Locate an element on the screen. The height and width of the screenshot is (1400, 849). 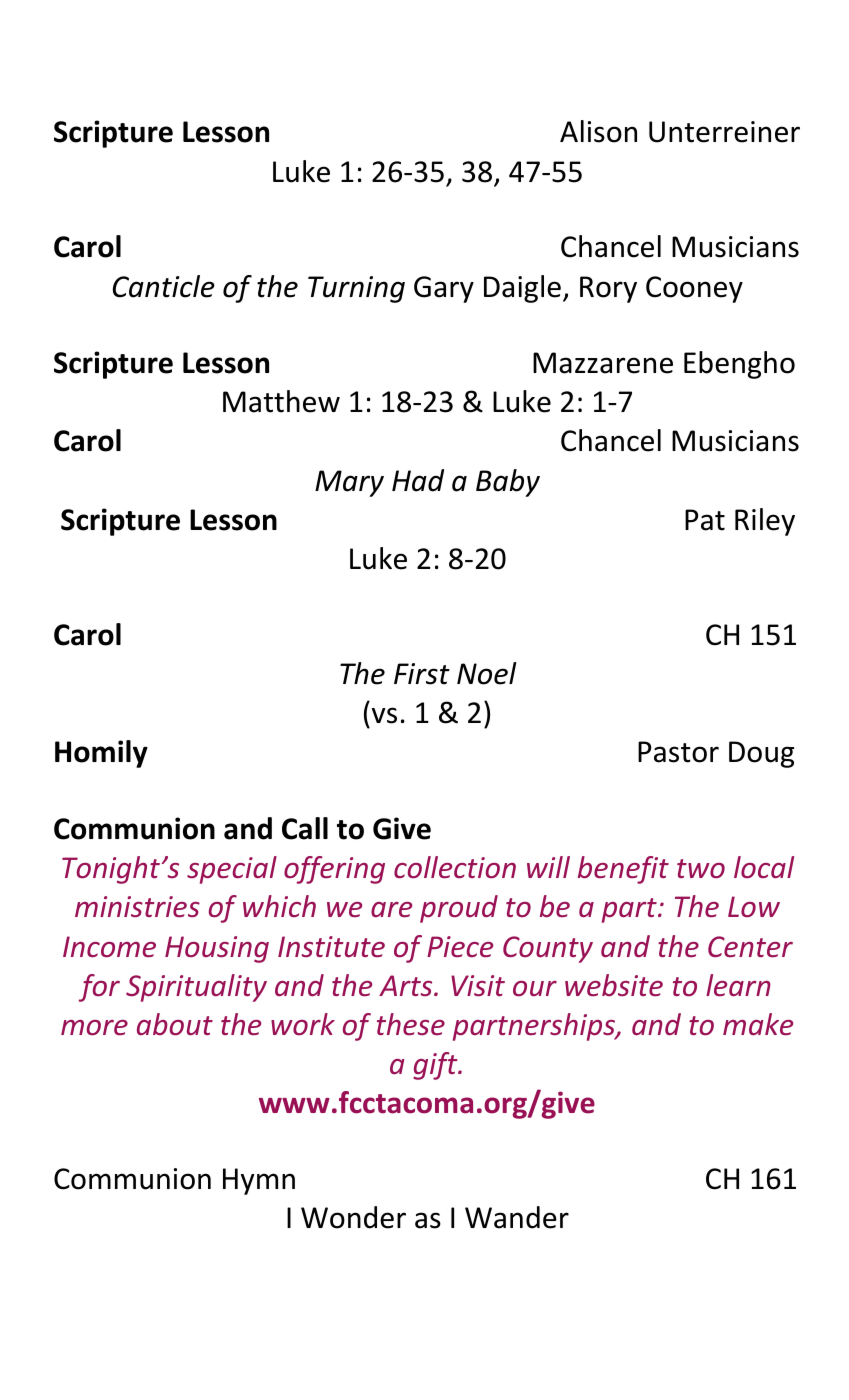
Homily is located at coordinates (101, 754).
